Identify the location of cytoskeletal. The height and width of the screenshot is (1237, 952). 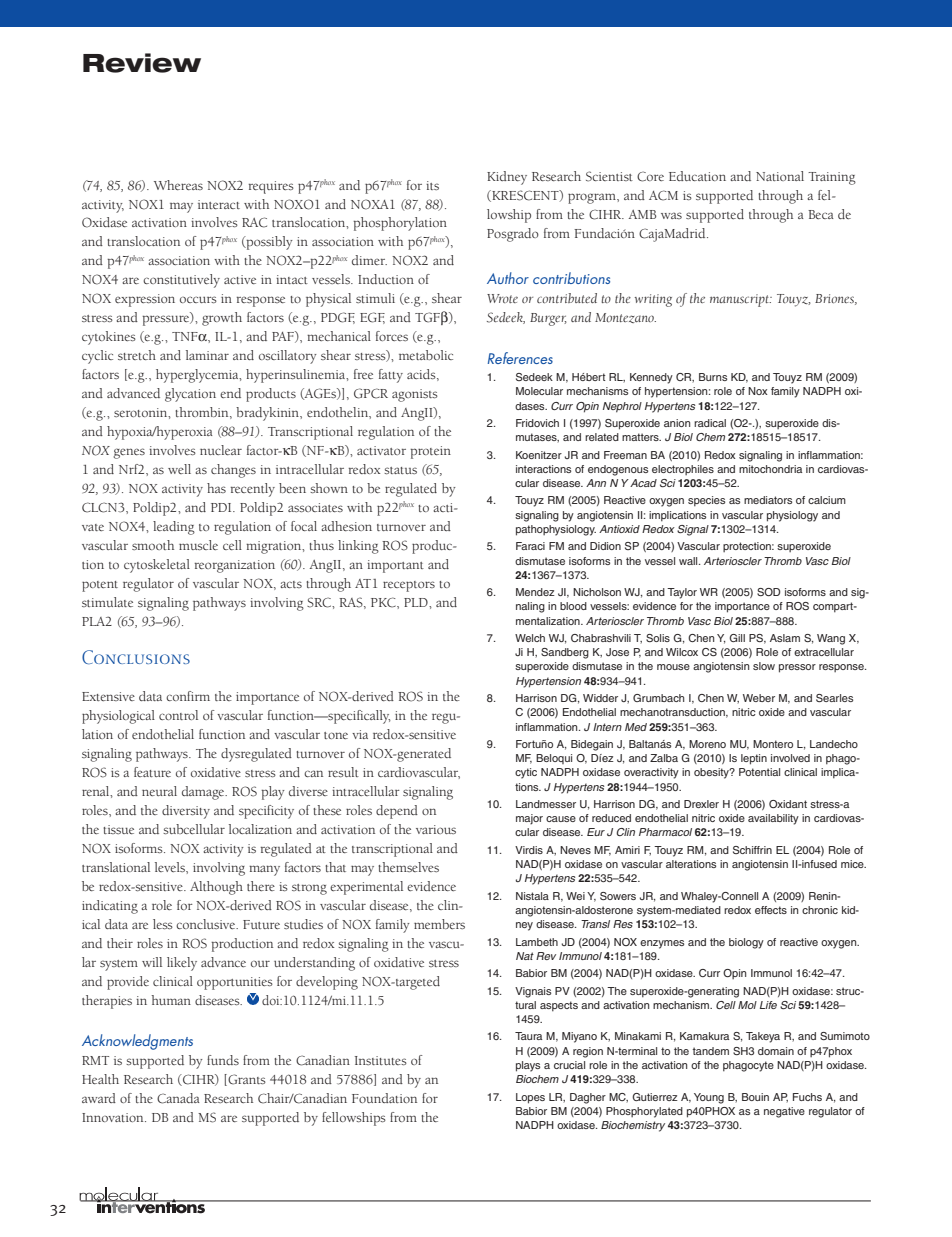
(157, 566).
